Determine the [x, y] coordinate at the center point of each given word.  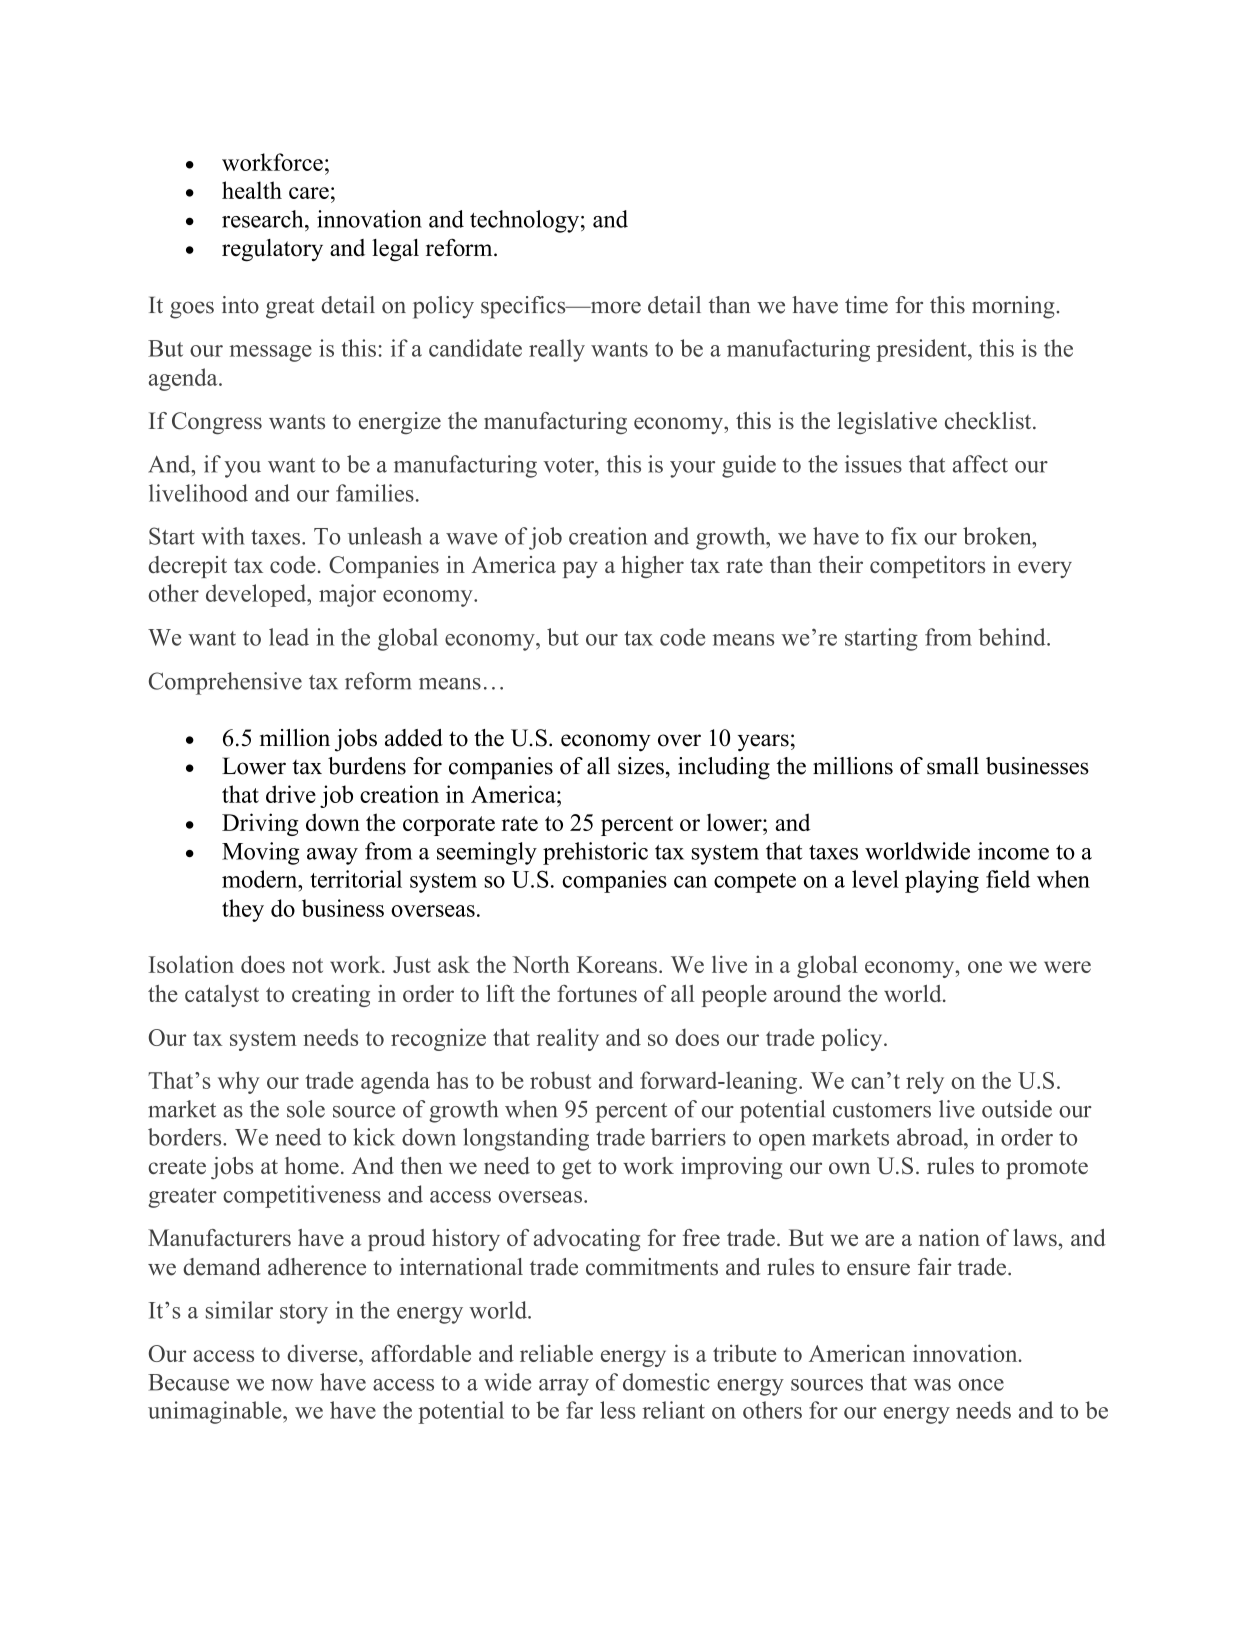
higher [652, 567]
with [223, 536]
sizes [641, 766]
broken [998, 536]
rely [925, 1082]
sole [306, 1109]
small [953, 766]
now [292, 1385]
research [264, 219]
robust [560, 1080]
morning [1013, 307]
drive [291, 794]
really [557, 350]
